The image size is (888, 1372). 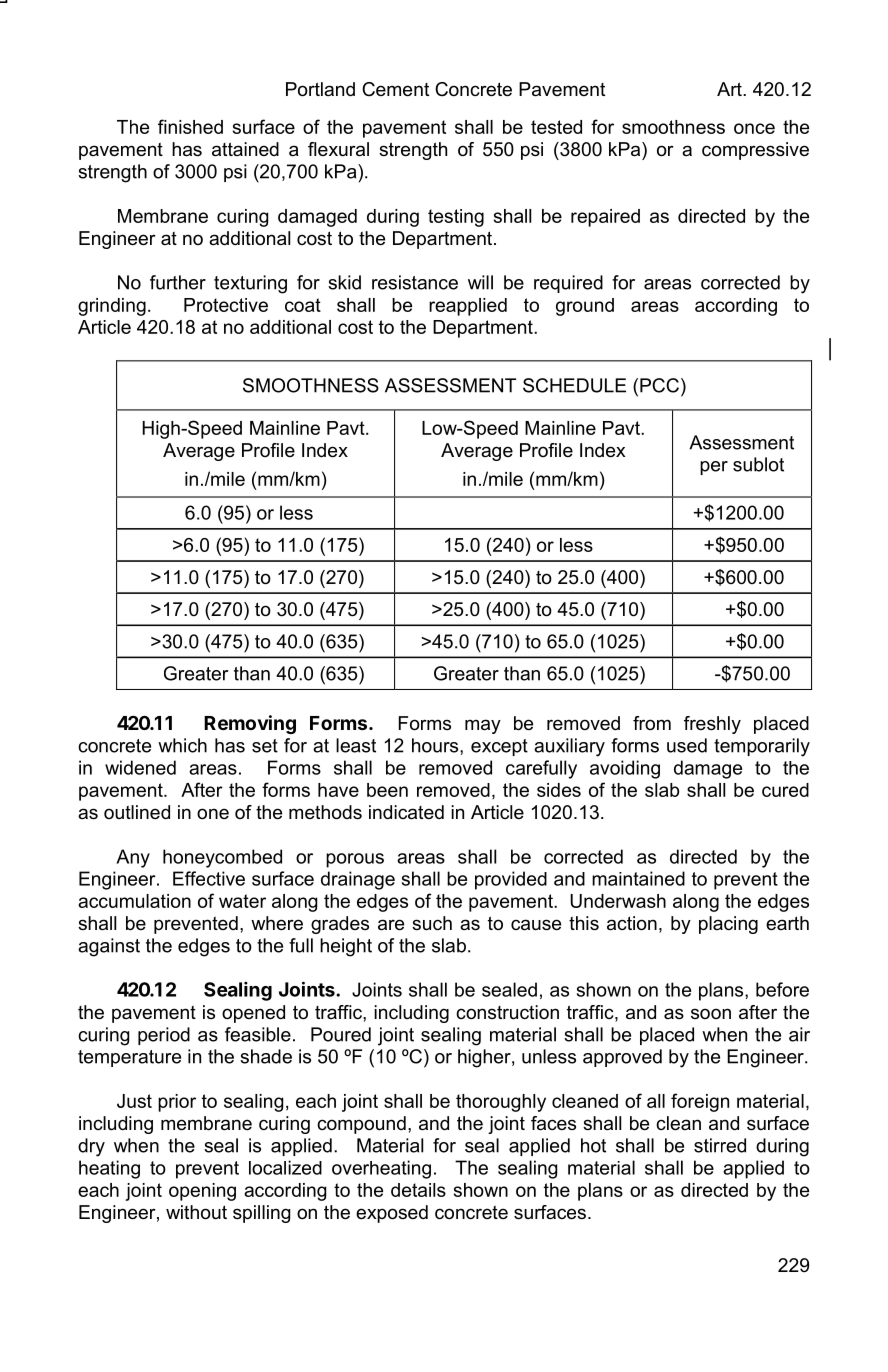 What do you see at coordinates (226, 305) in the image?
I see `Protective` at bounding box center [226, 305].
